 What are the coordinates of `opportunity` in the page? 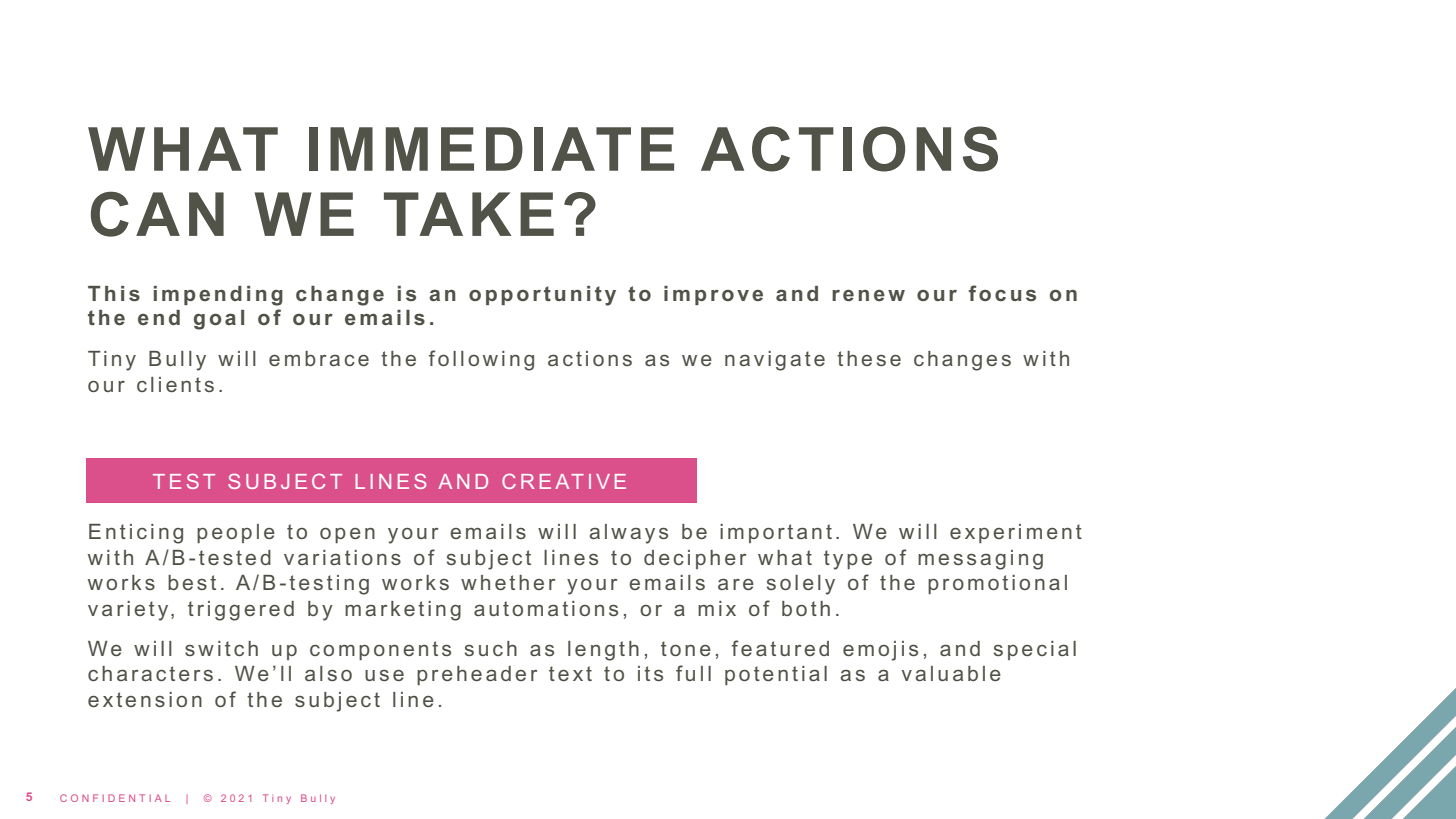 It's located at (542, 296).
